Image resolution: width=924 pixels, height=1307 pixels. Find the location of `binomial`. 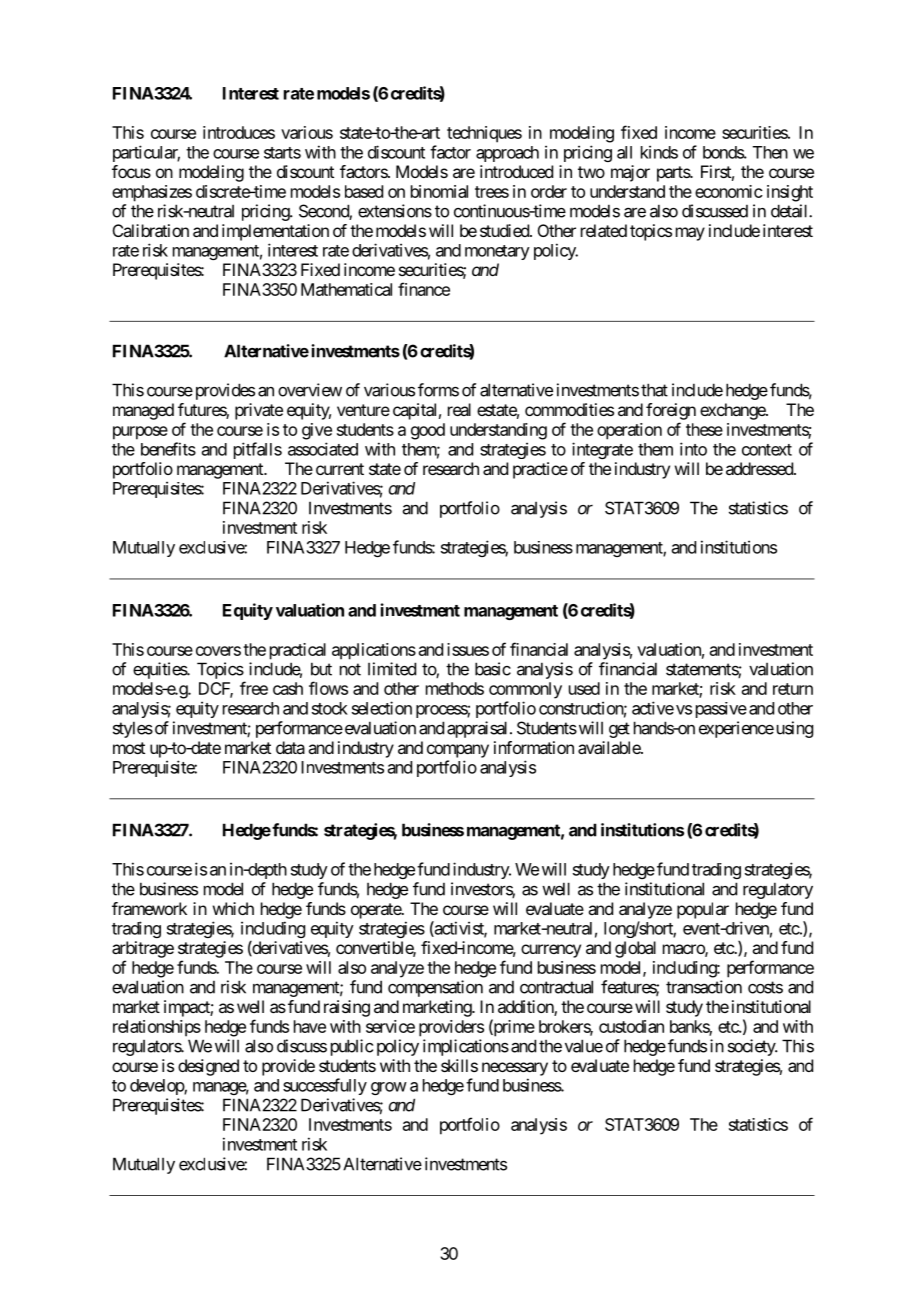

binomial is located at coordinates (439, 191).
